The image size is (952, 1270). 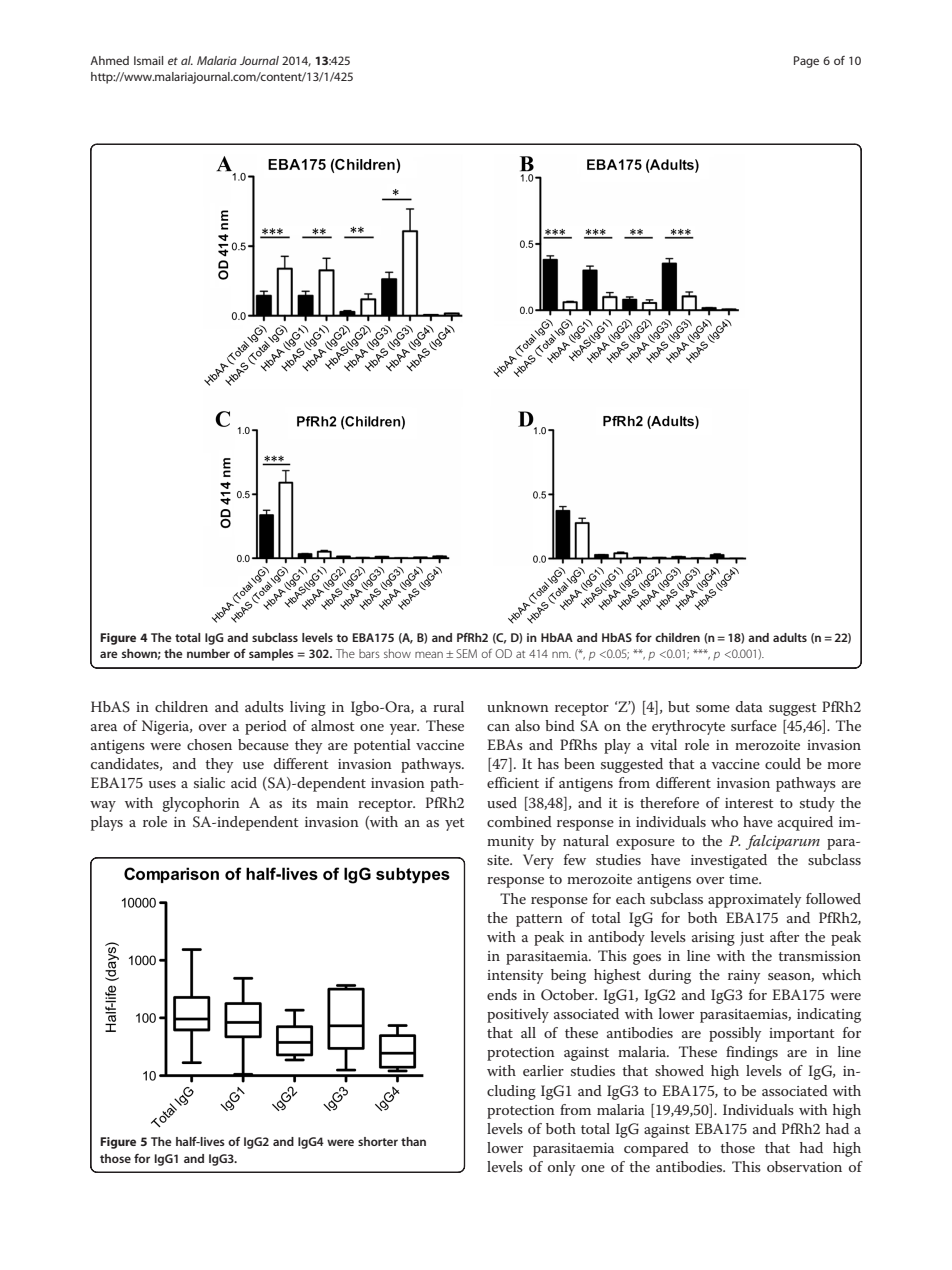 I want to click on shorter, so click(x=378, y=1141).
